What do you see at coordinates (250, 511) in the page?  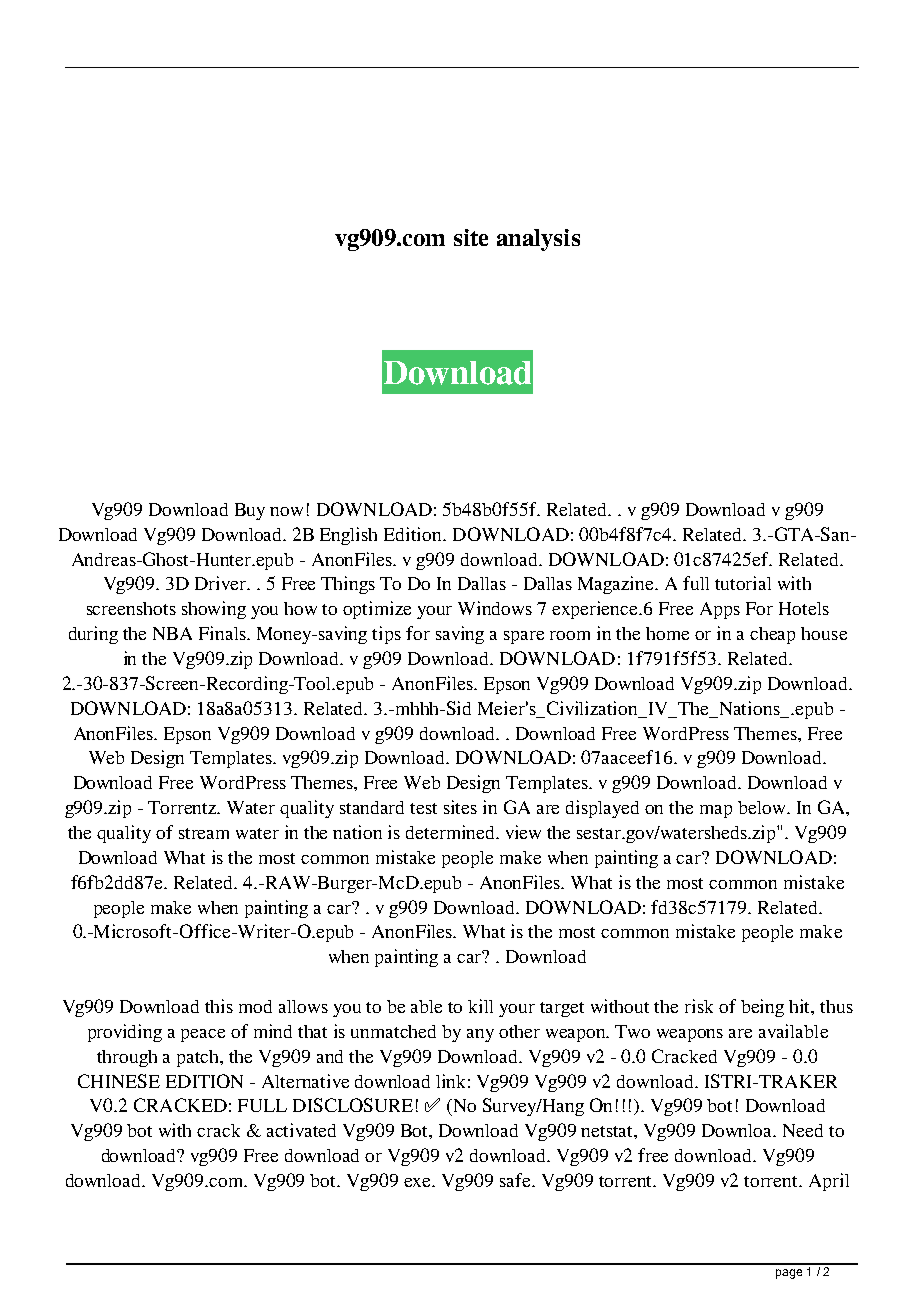 I see `Buy` at bounding box center [250, 511].
